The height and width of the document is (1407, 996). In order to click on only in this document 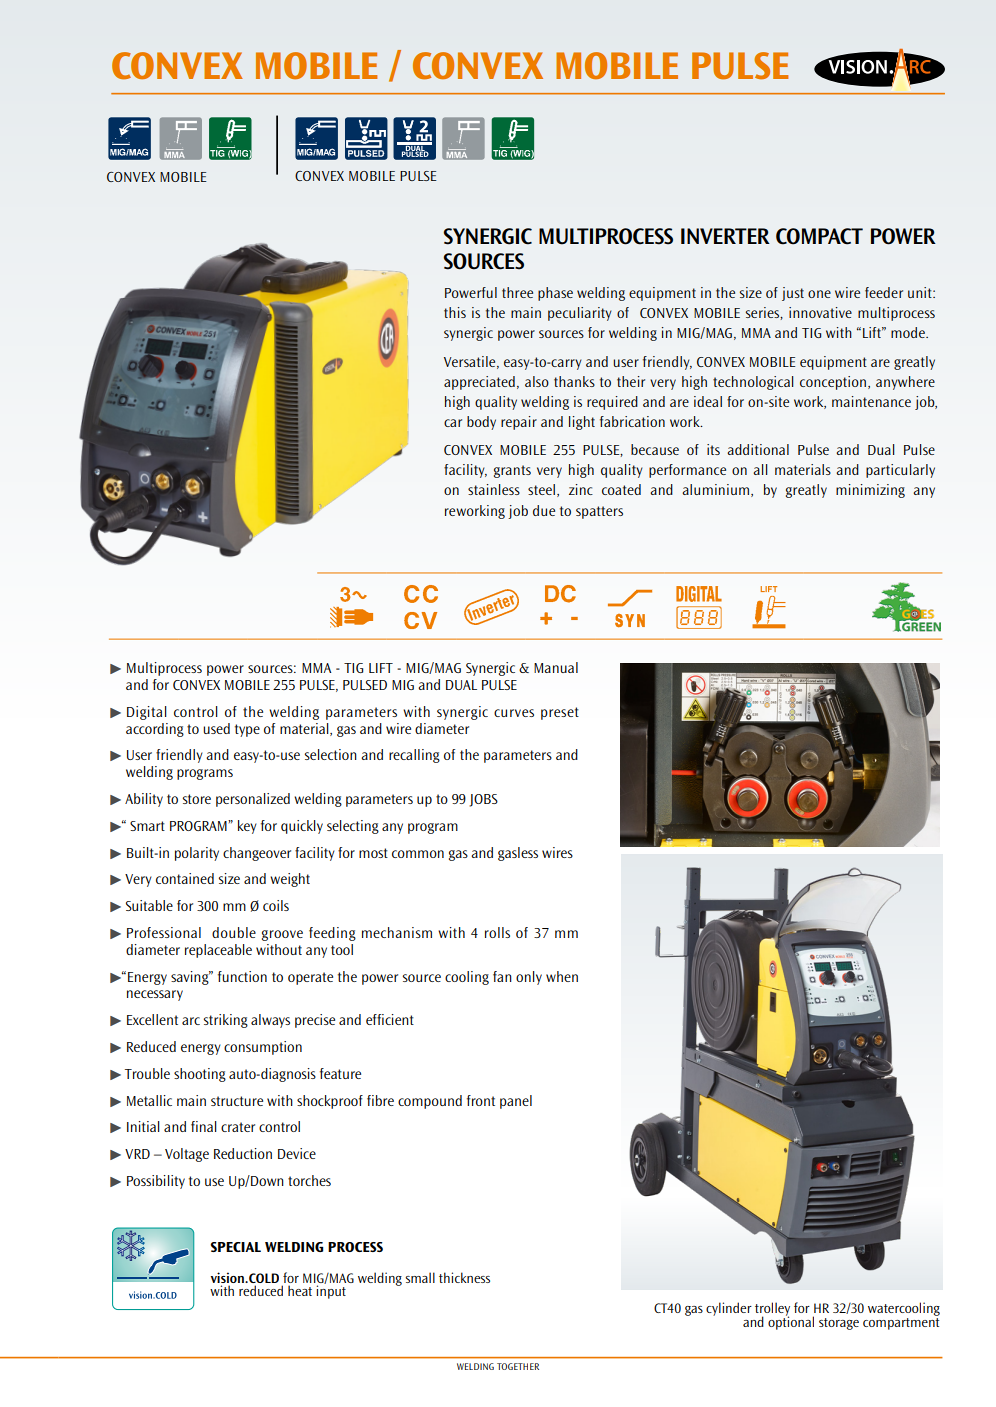, I will do `click(529, 978)`.
